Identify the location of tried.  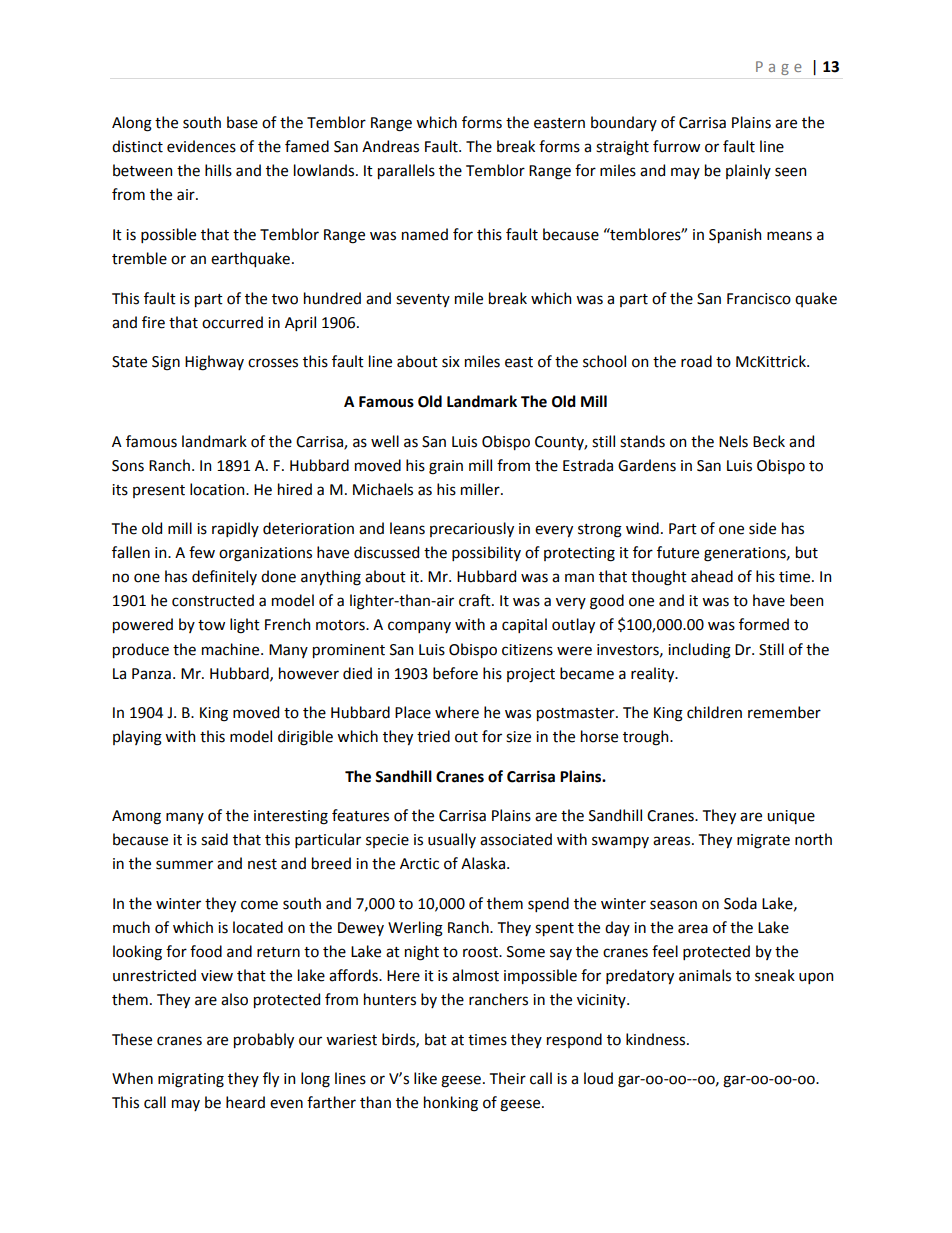
(433, 736).
